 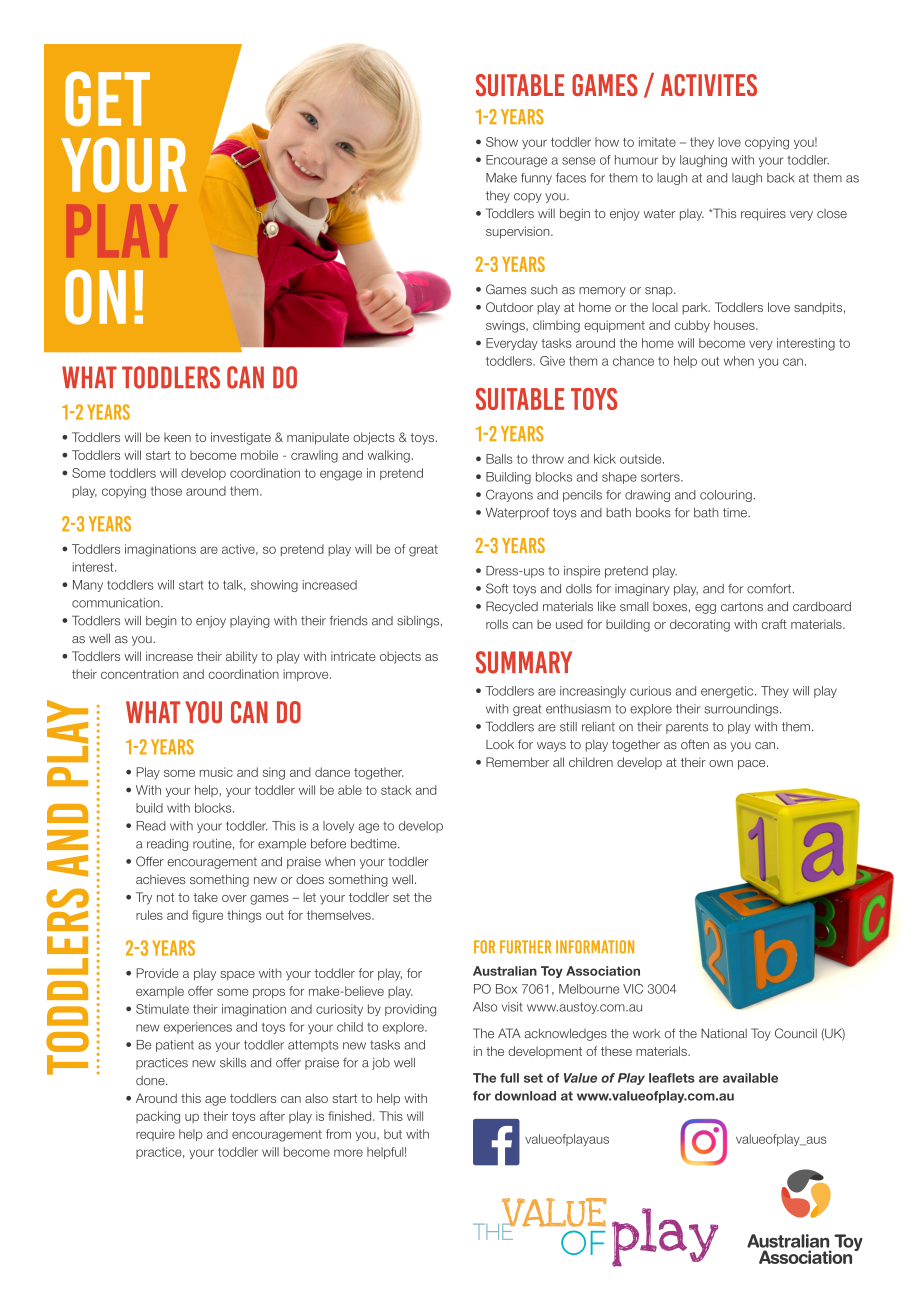 What do you see at coordinates (117, 603) in the screenshot?
I see `communication` at bounding box center [117, 603].
